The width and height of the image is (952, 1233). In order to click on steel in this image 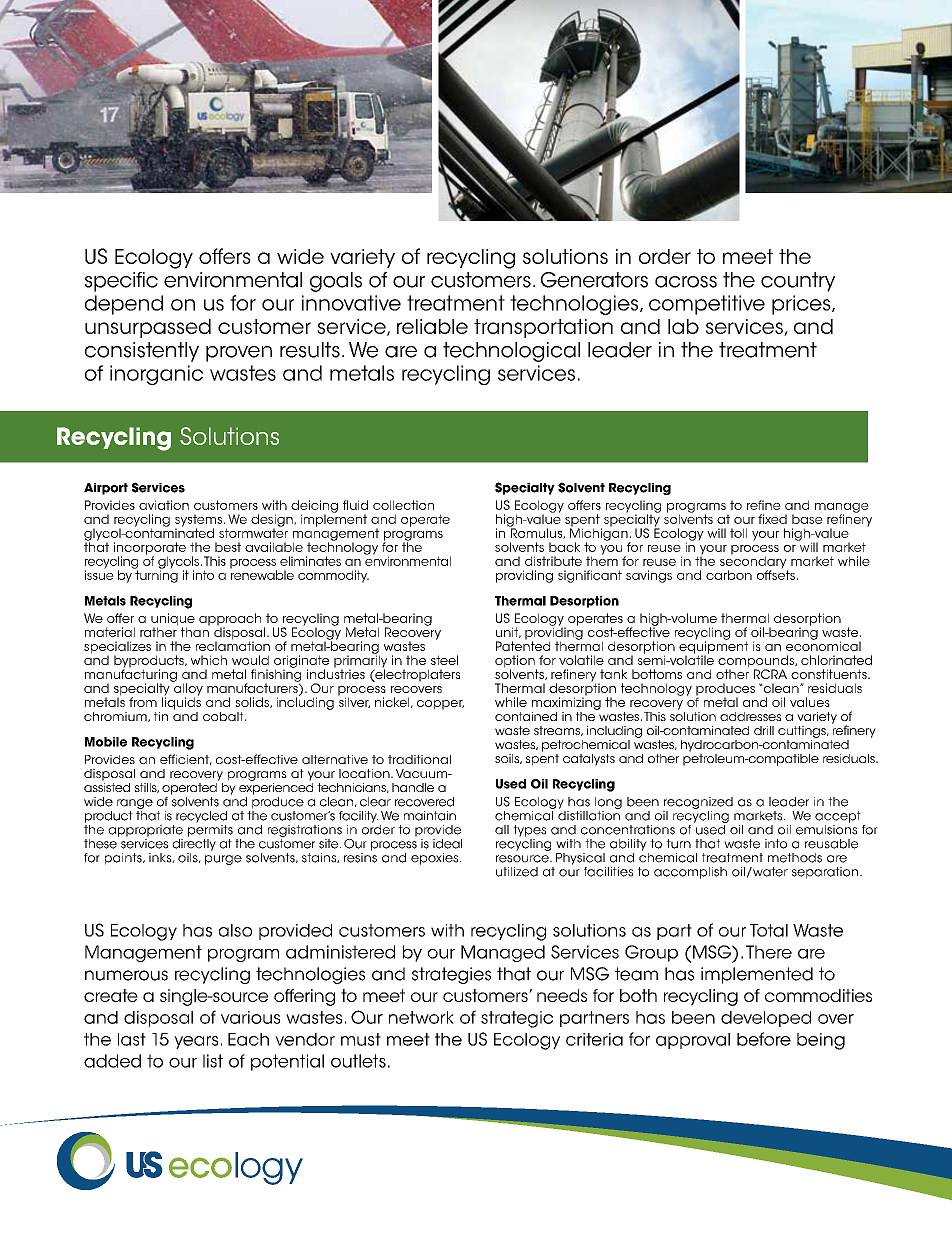, I will do `click(444, 660)`.
